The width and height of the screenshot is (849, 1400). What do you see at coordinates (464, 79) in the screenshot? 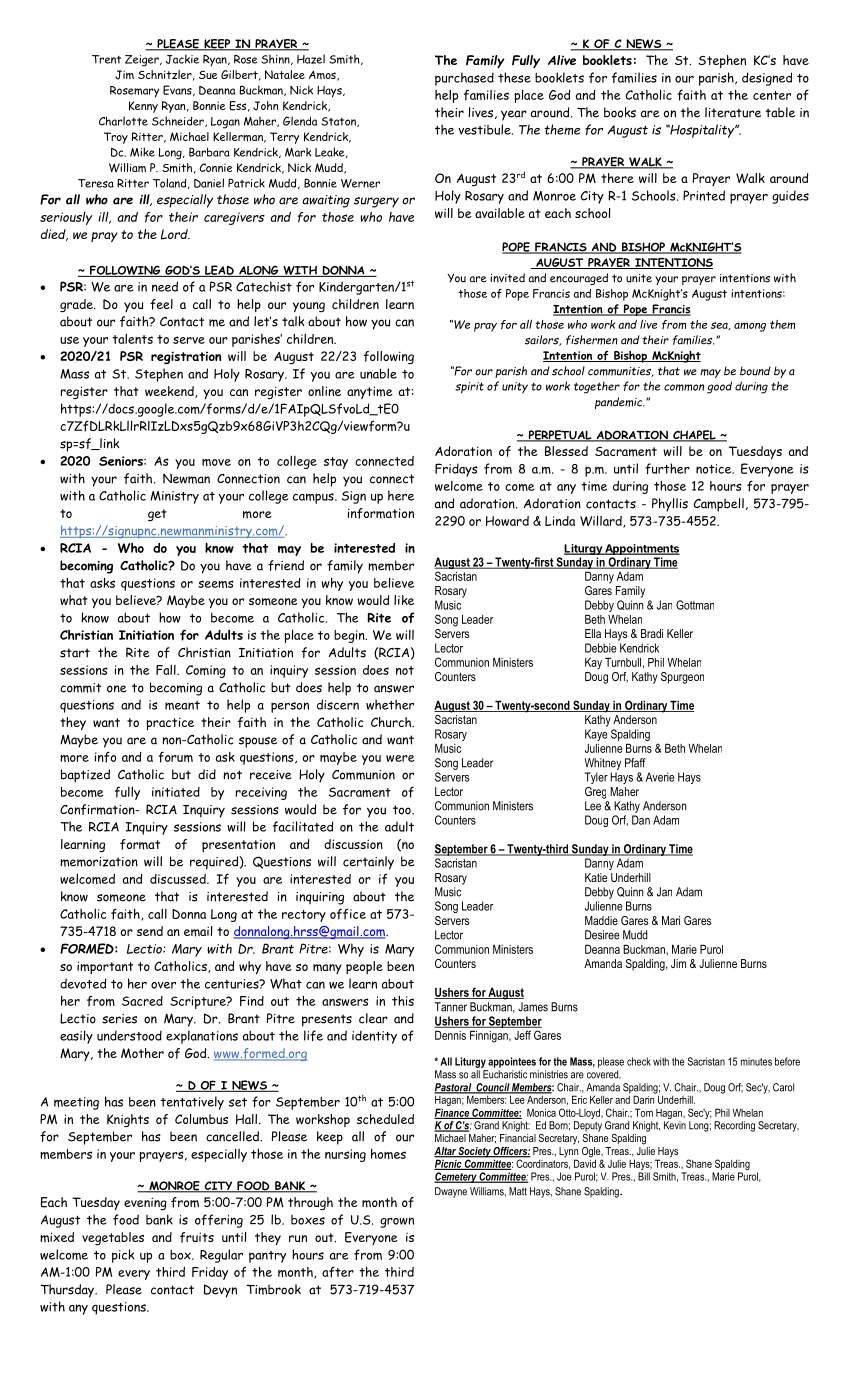
I see `purchased` at bounding box center [464, 79].
